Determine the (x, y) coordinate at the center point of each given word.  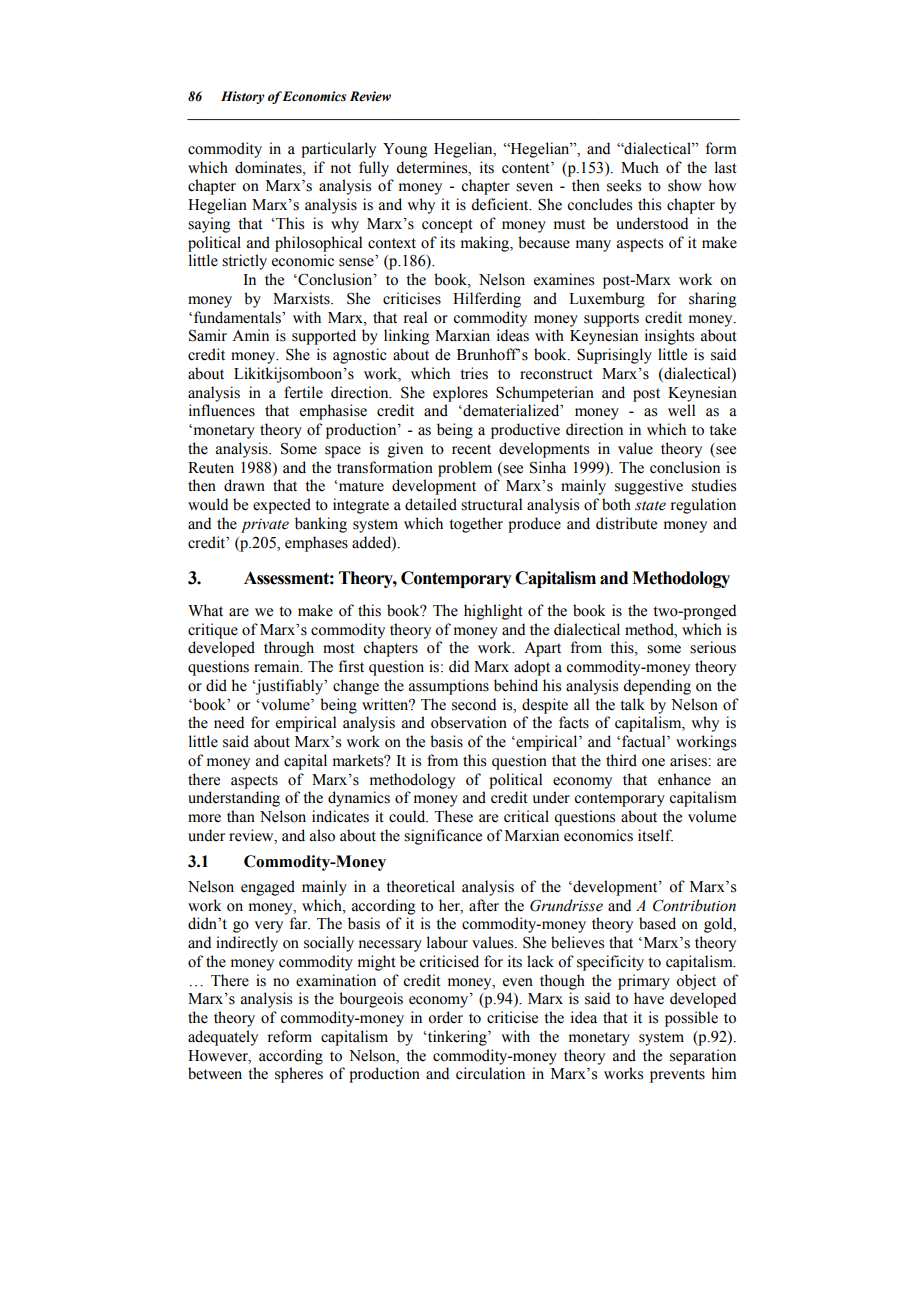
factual (645, 741)
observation (469, 722)
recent (471, 449)
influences (222, 410)
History (243, 97)
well (681, 410)
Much (640, 167)
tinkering (457, 1038)
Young (405, 150)
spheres (299, 1075)
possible (691, 1019)
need (229, 722)
